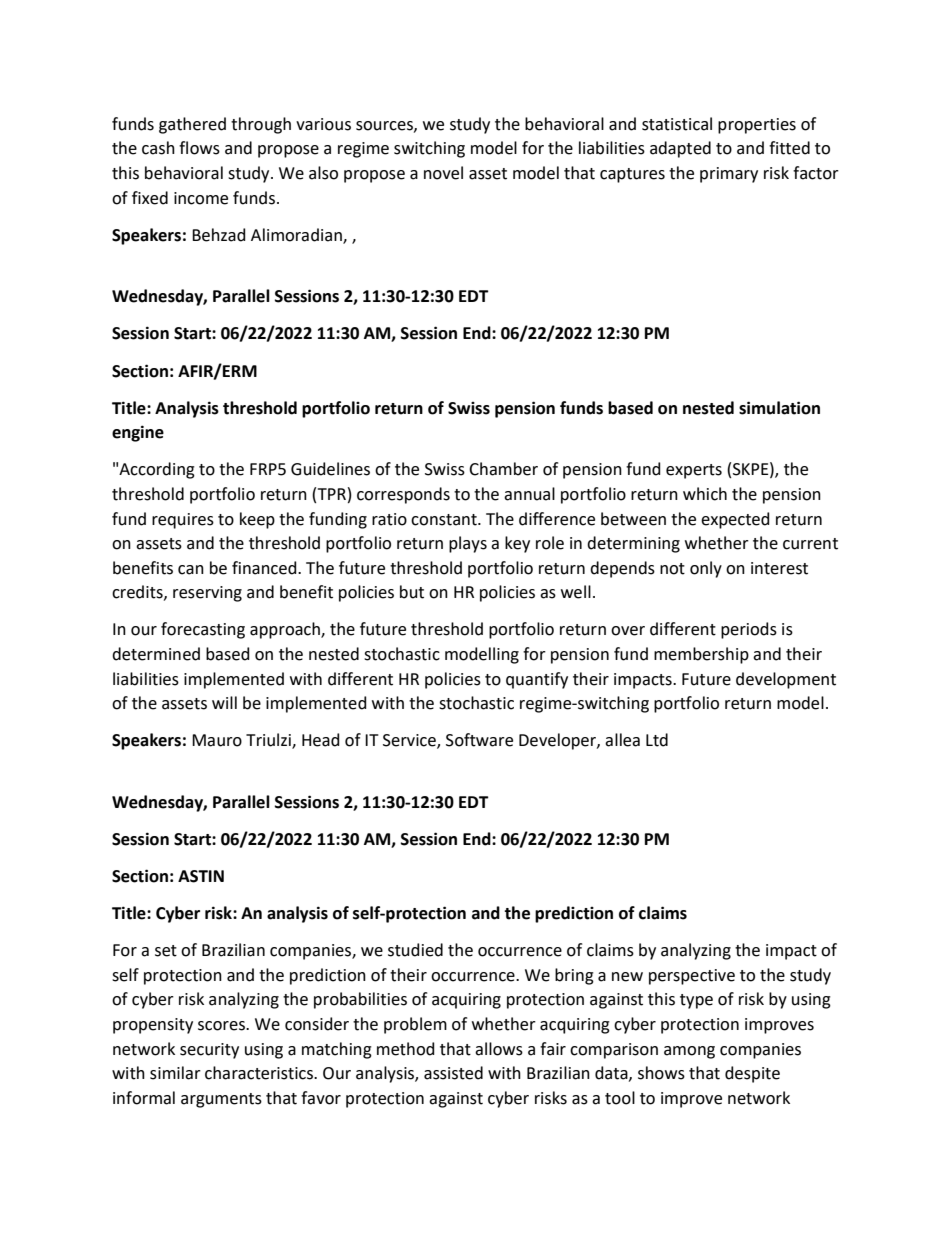 The height and width of the screenshot is (1233, 952). Describe the element at coordinates (752, 1074) in the screenshot. I see `despite` at that location.
